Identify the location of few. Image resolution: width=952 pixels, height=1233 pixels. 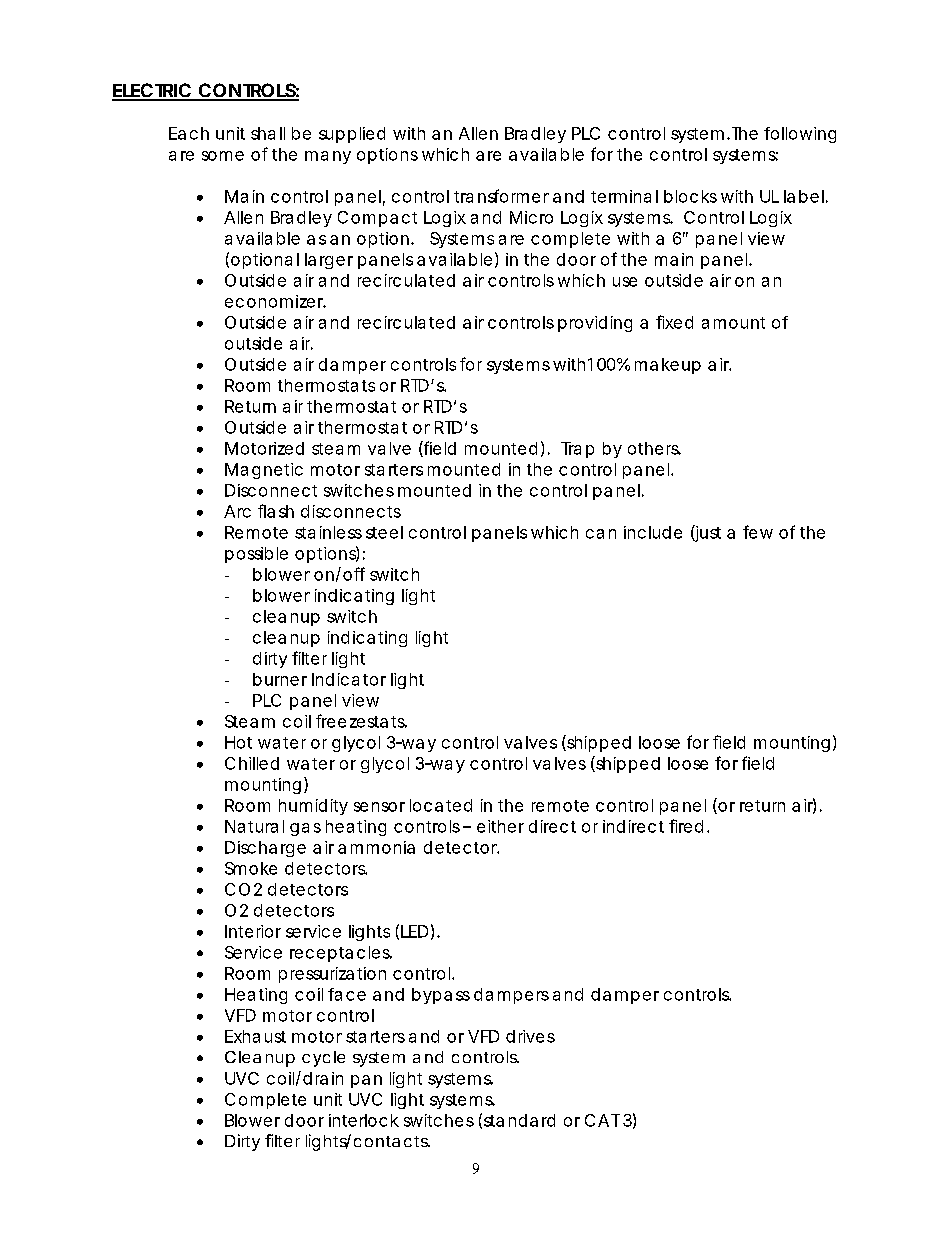
(758, 532).
